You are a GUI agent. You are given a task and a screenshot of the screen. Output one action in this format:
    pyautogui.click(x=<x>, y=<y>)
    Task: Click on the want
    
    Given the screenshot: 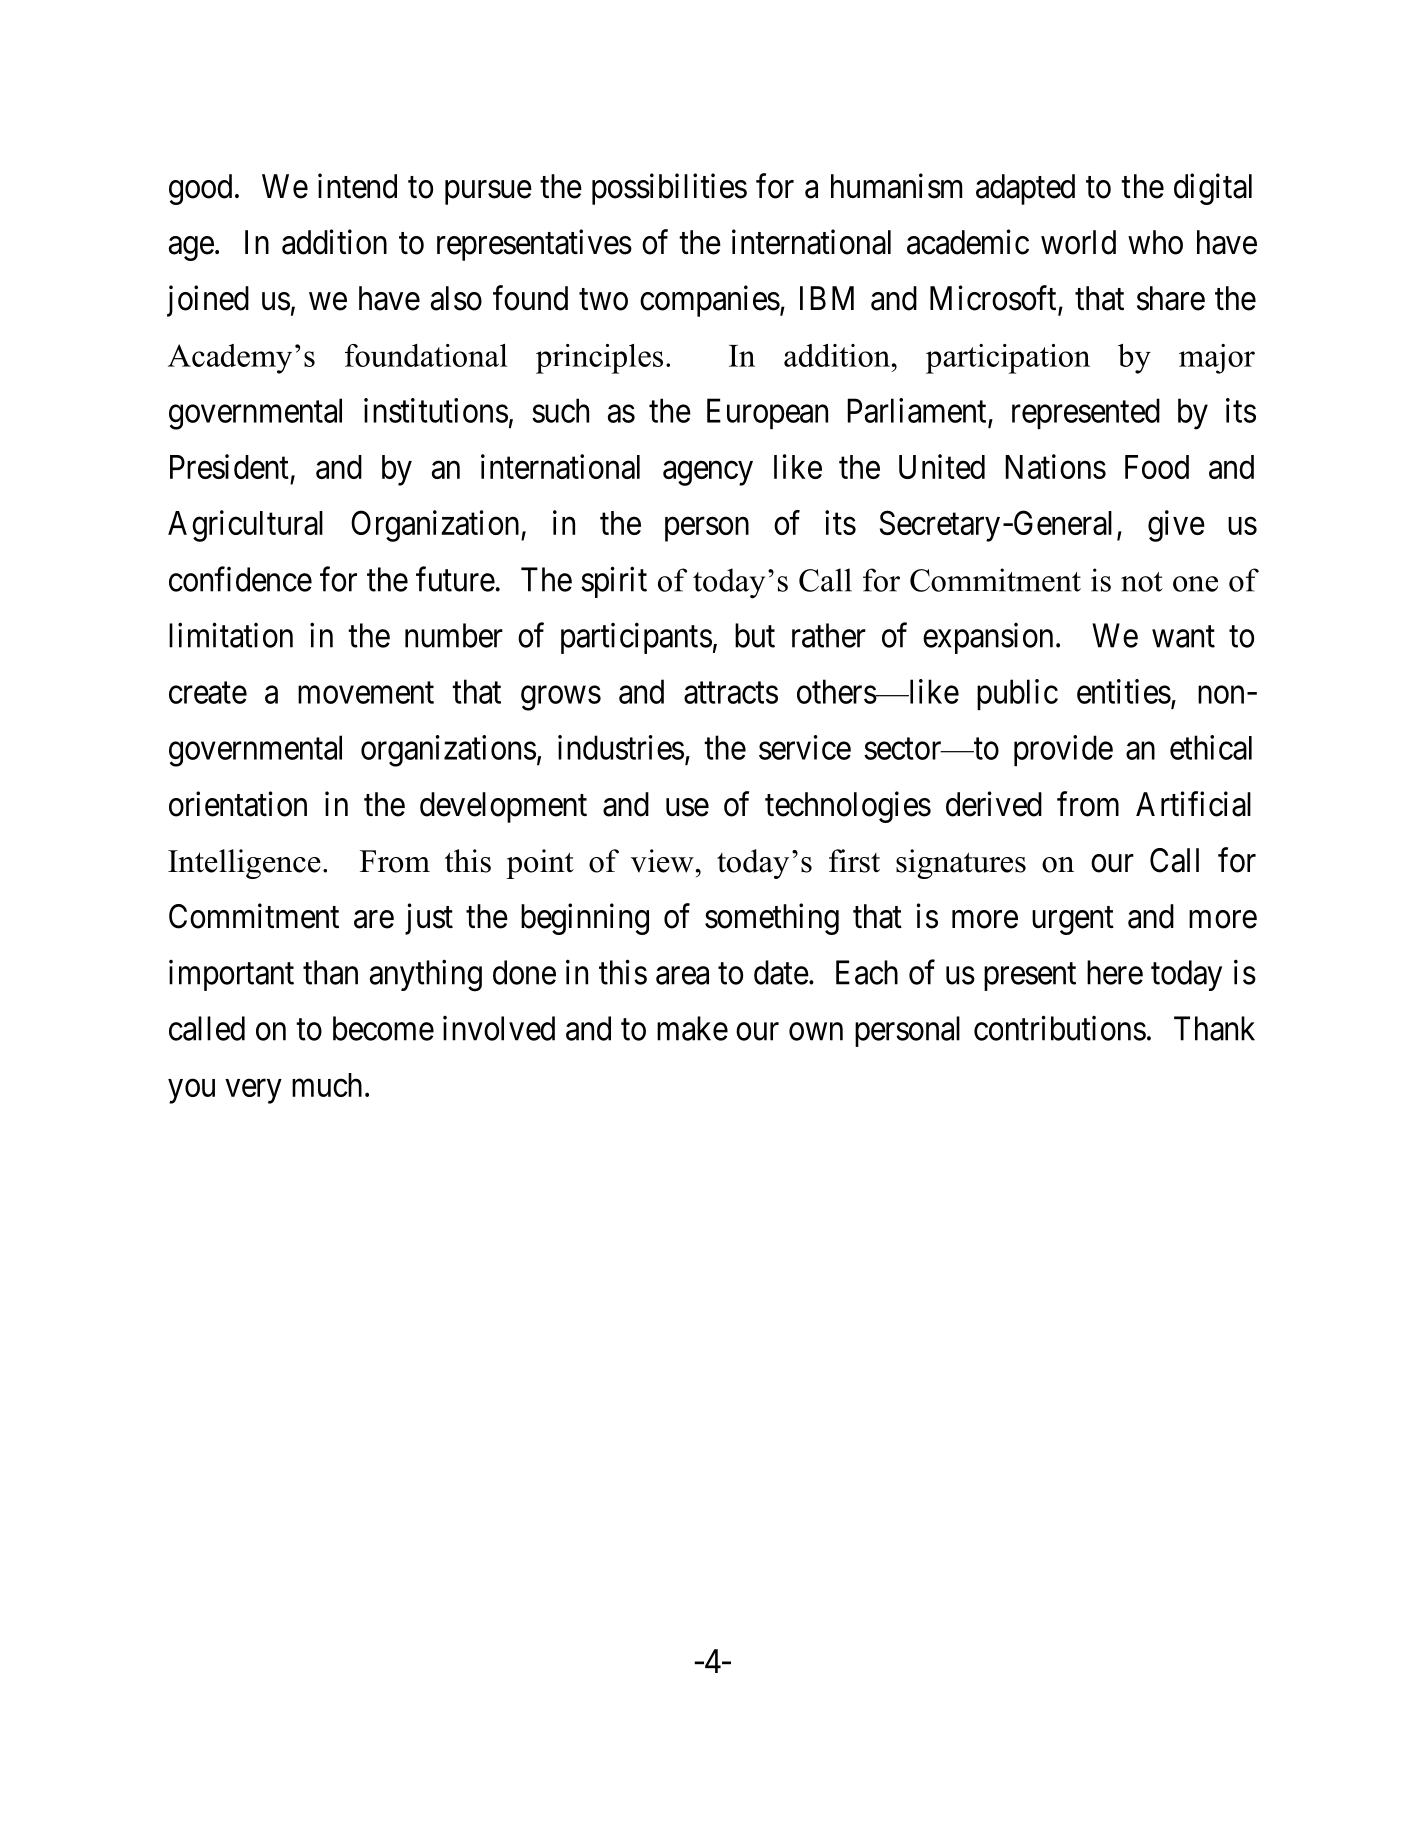 What is the action you would take?
    pyautogui.click(x=1183, y=637)
